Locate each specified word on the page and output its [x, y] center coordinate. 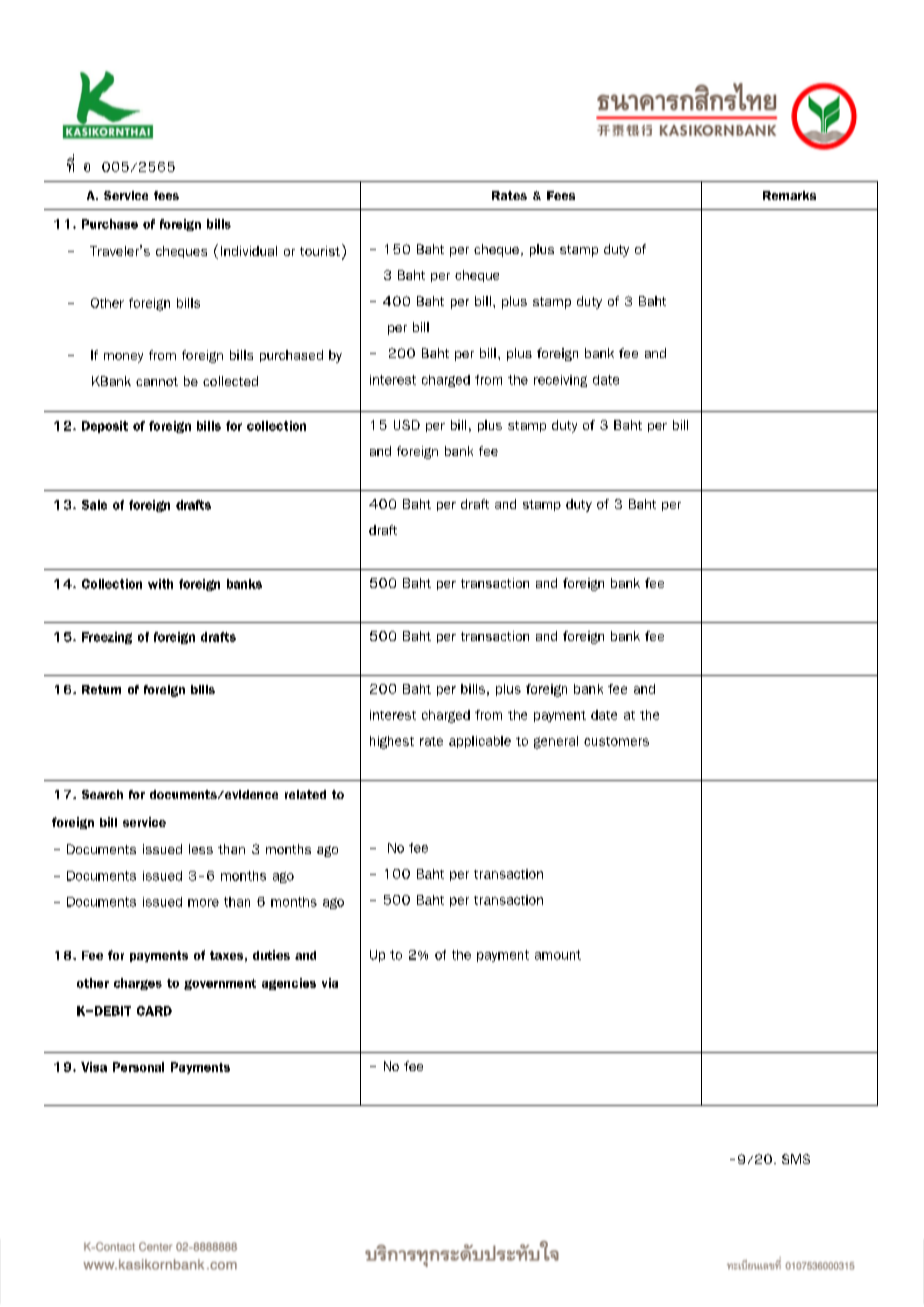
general [556, 742]
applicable [480, 742]
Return [101, 689]
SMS [796, 1159]
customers [616, 741]
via [330, 983]
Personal [138, 1067]
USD [407, 425]
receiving [560, 381]
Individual [249, 251]
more [203, 903]
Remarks [789, 195]
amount [558, 955]
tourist [320, 251]
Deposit [105, 427]
